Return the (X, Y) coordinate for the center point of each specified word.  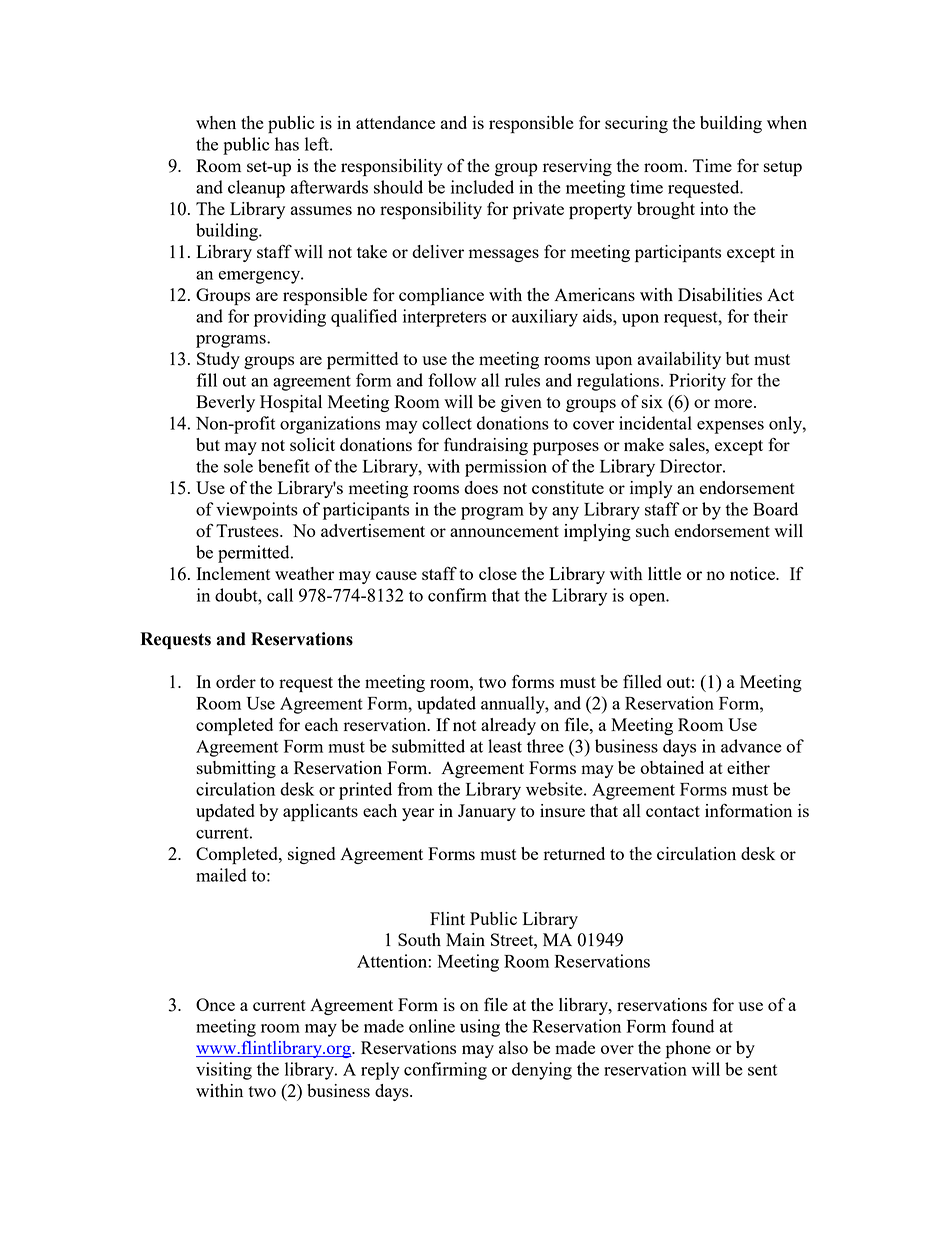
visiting (224, 1071)
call (280, 595)
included (482, 187)
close (498, 573)
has (287, 144)
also (513, 1047)
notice (753, 573)
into (714, 208)
